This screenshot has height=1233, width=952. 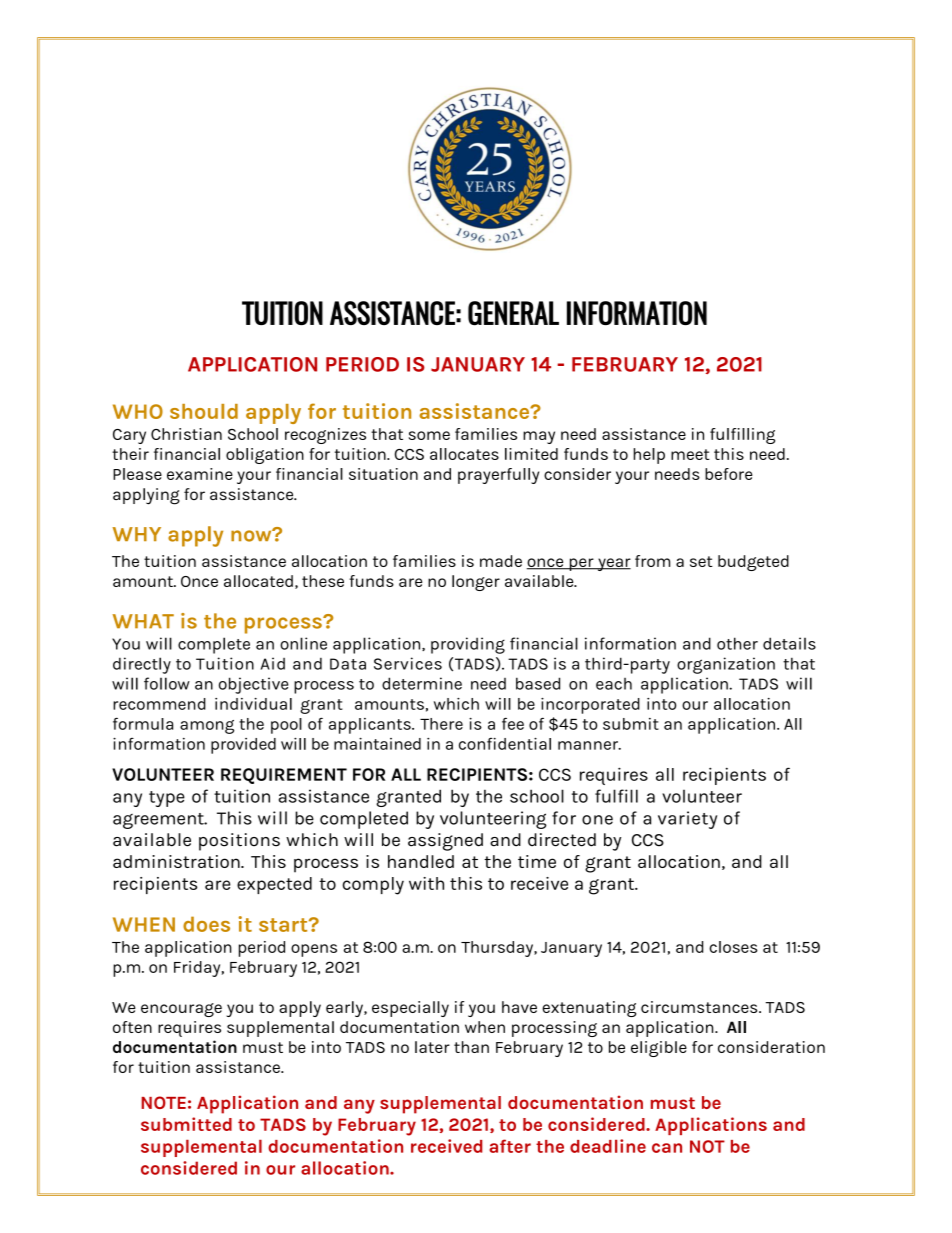 What do you see at coordinates (204, 411) in the screenshot?
I see `should` at bounding box center [204, 411].
